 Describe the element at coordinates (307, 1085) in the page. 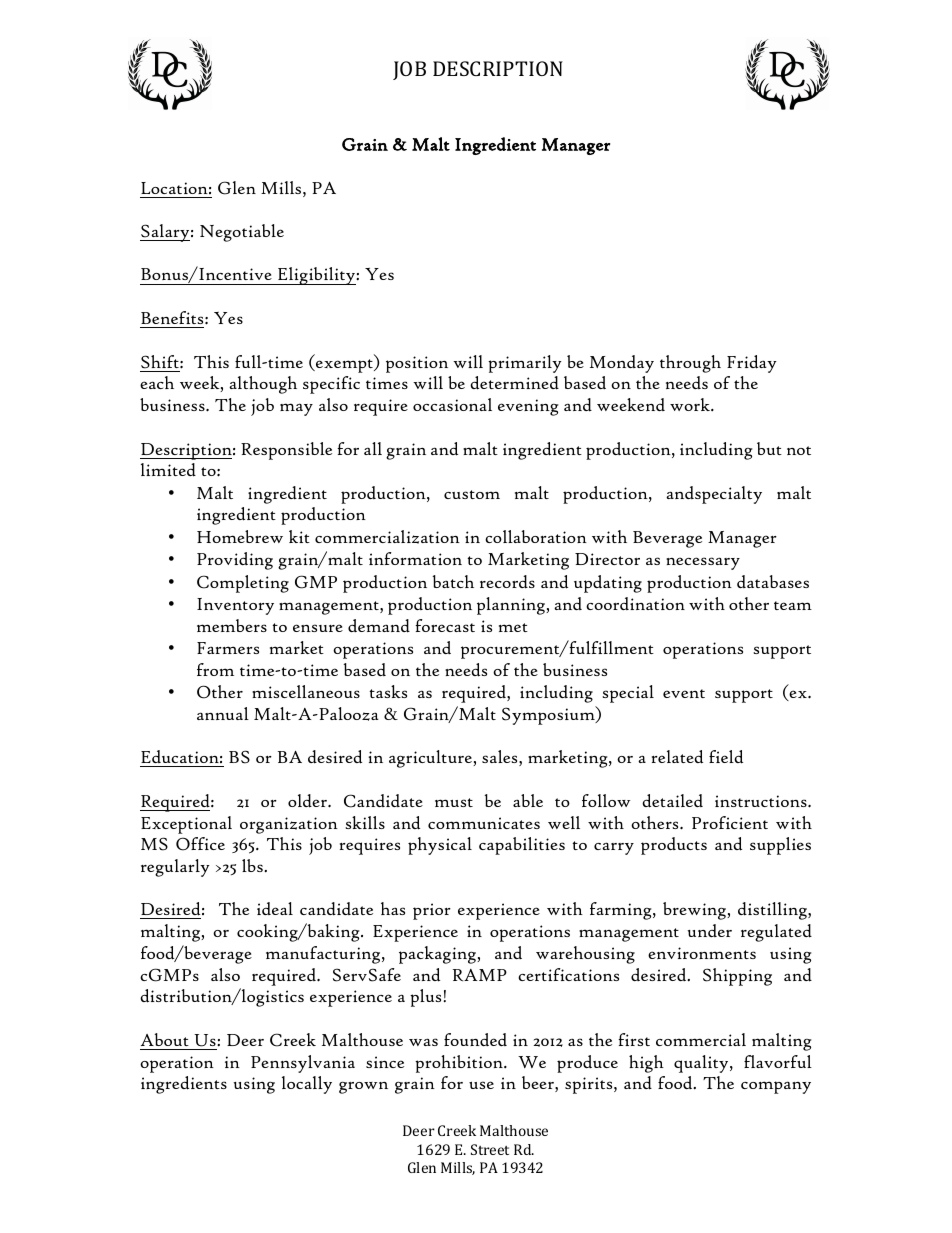

I see `locally` at that location.
